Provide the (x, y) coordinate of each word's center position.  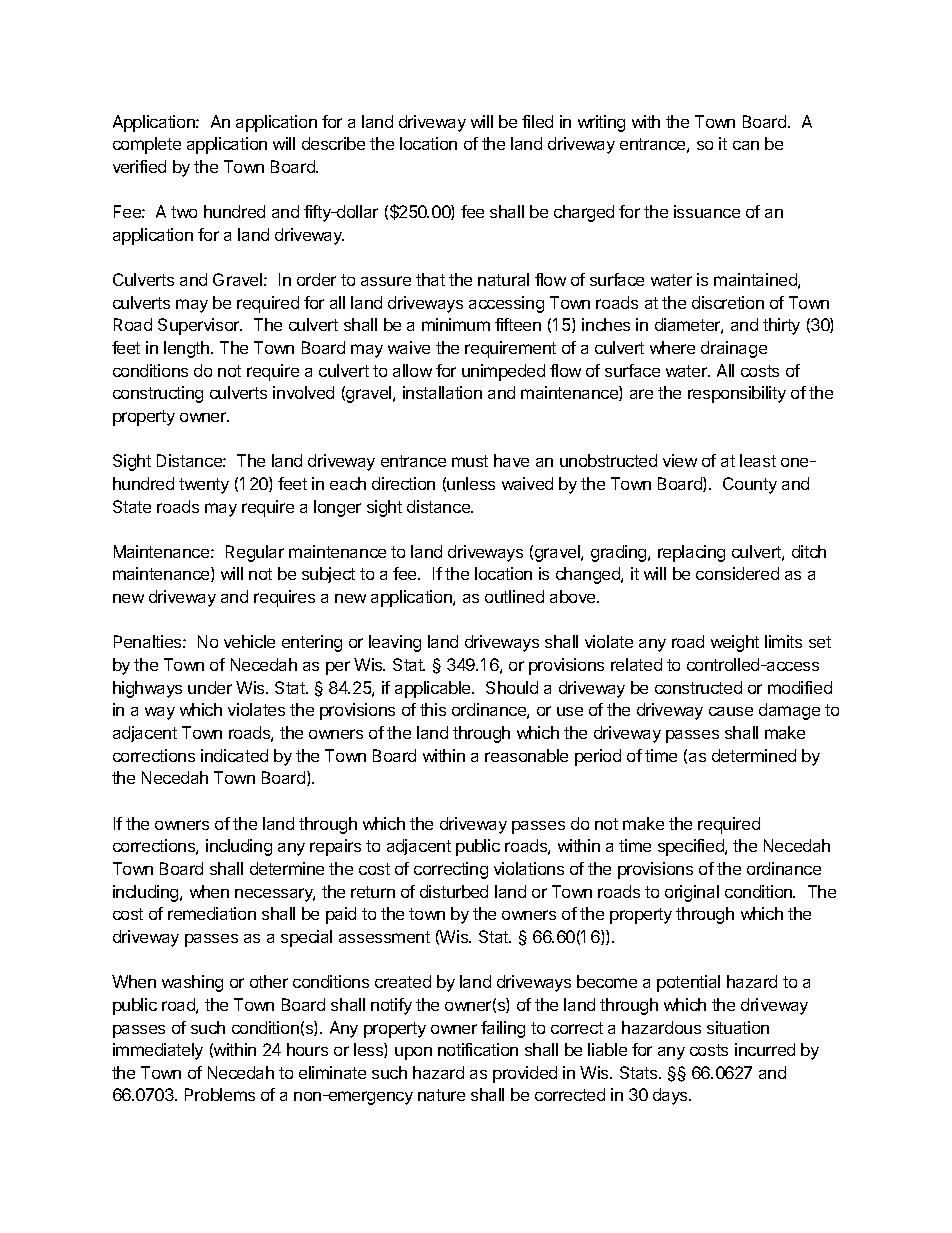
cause (731, 711)
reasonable (526, 755)
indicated (234, 755)
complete (147, 145)
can (746, 145)
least (758, 460)
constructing (158, 394)
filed (537, 121)
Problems (220, 1094)
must (470, 461)
